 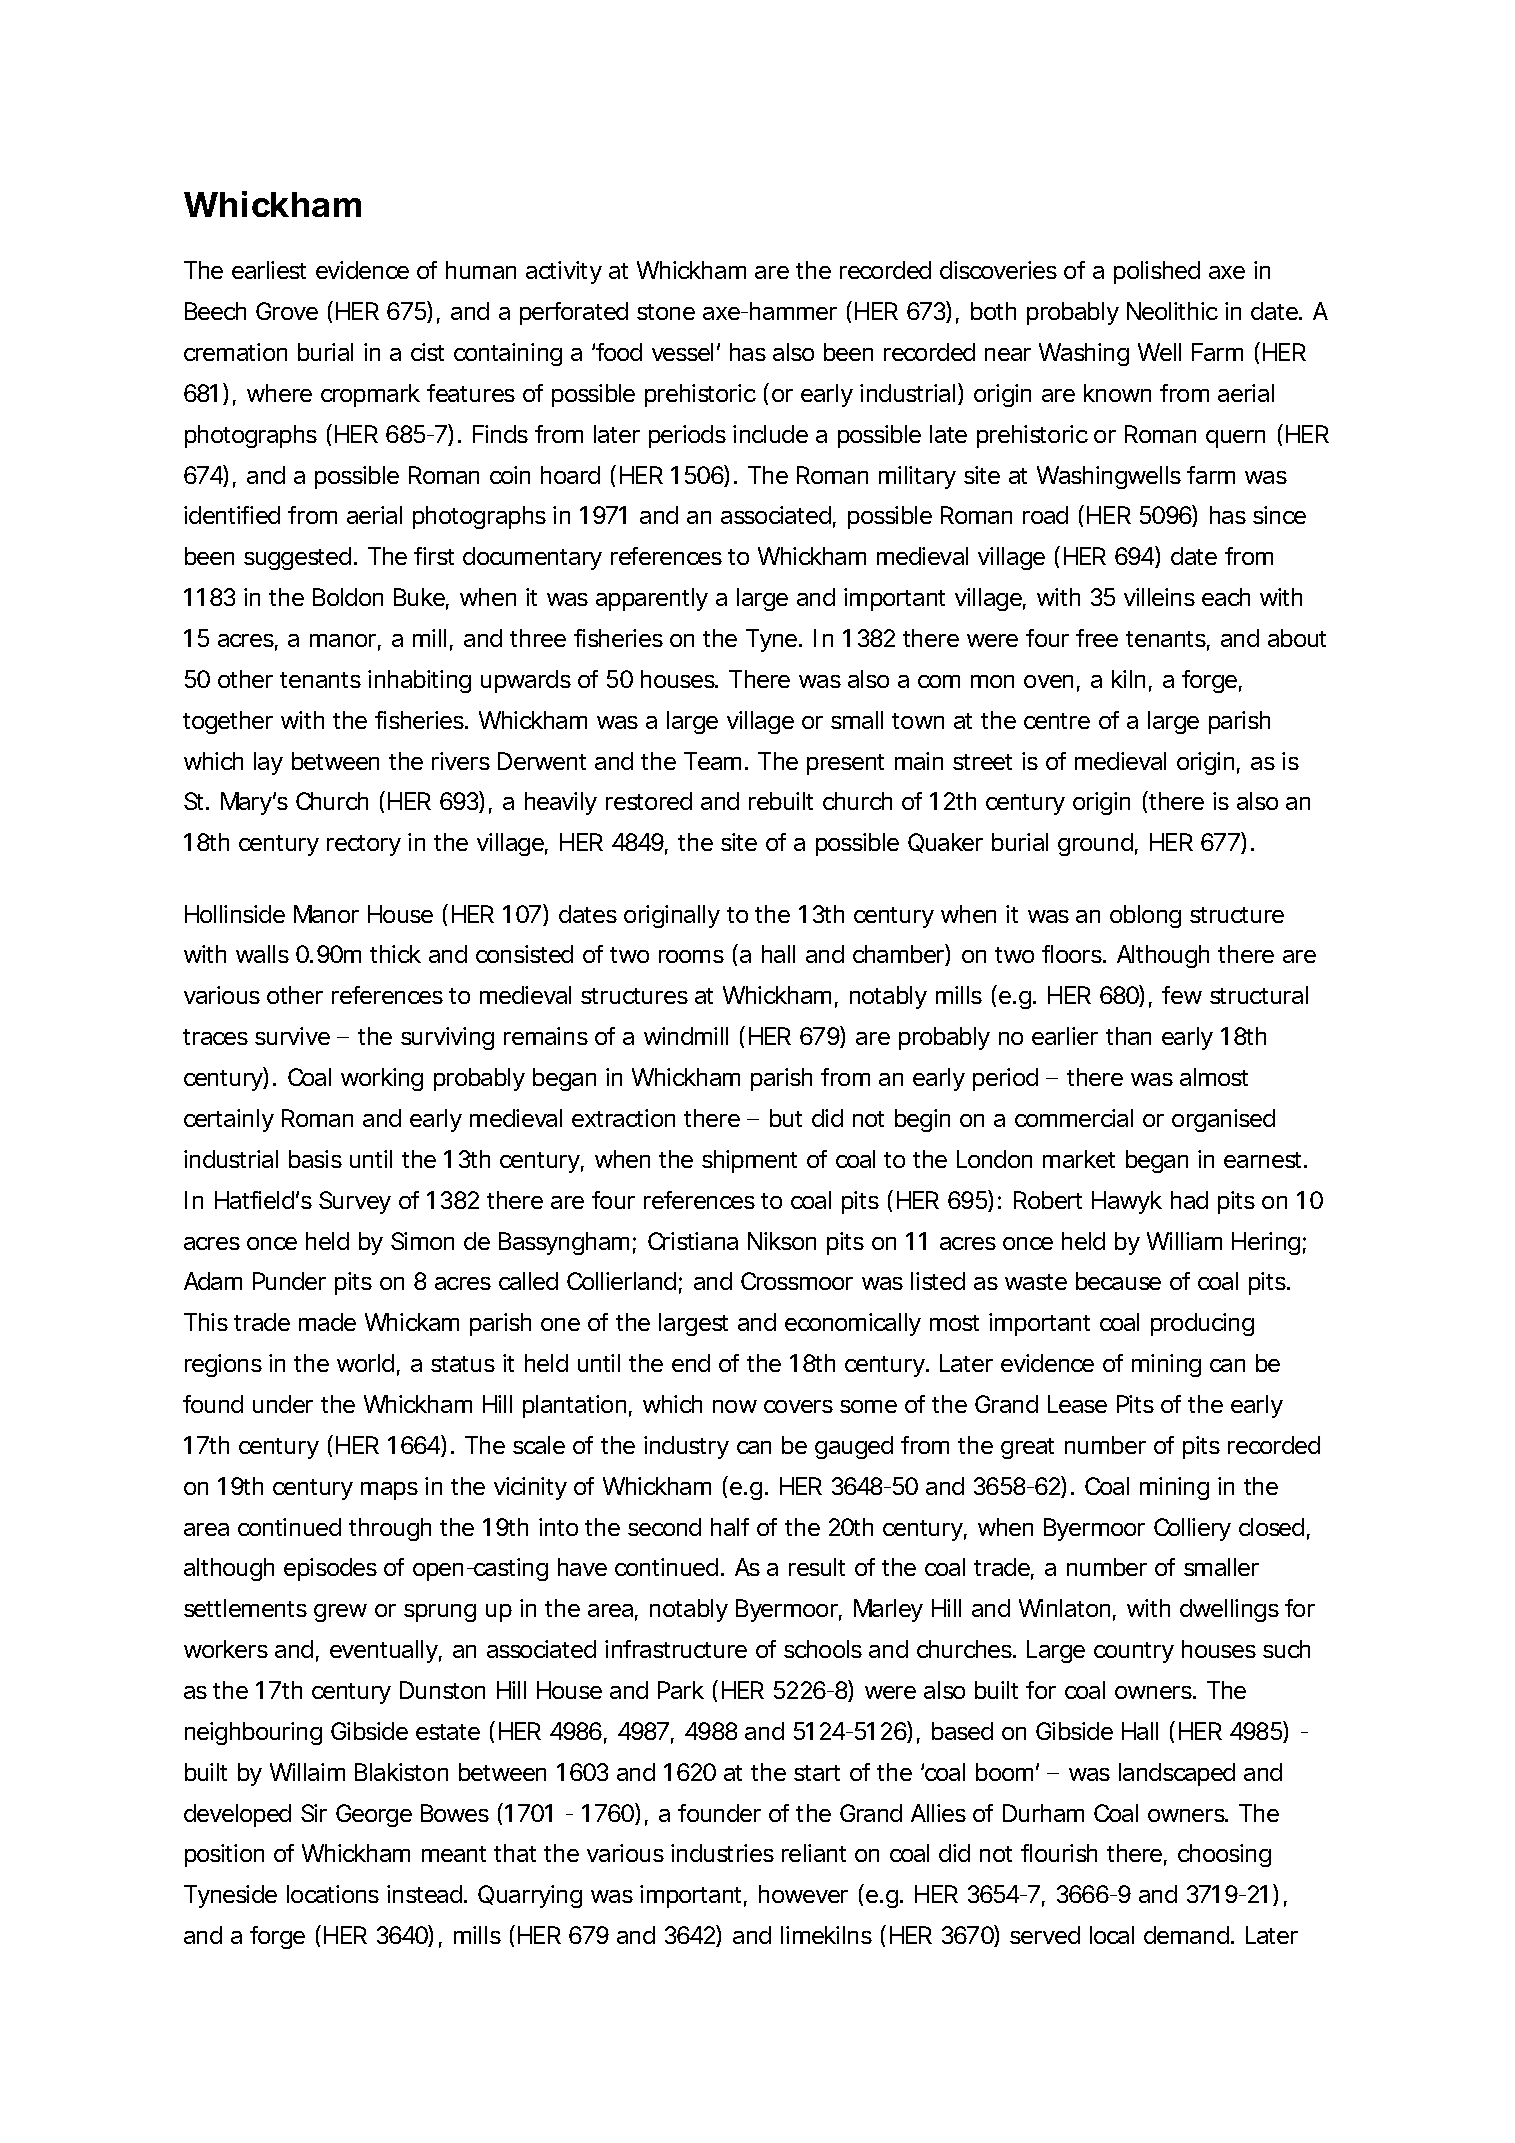 What do you see at coordinates (682, 352) in the page?
I see `vessel` at bounding box center [682, 352].
